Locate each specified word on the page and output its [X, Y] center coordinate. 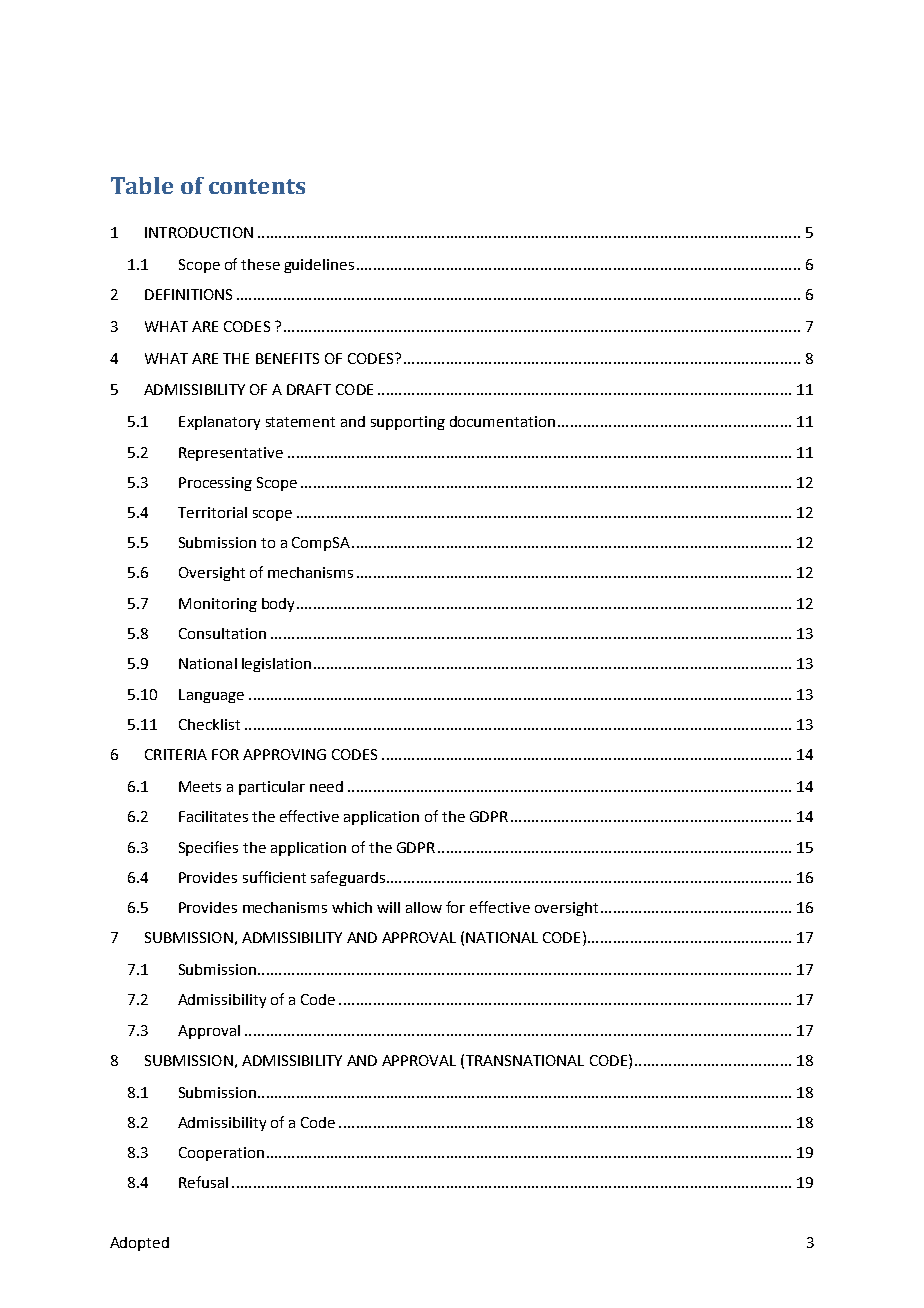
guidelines [319, 266]
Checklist [209, 724]
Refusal [203, 1182]
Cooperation [221, 1154]
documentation [502, 421]
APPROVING [284, 754]
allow [424, 907]
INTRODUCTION [199, 232]
